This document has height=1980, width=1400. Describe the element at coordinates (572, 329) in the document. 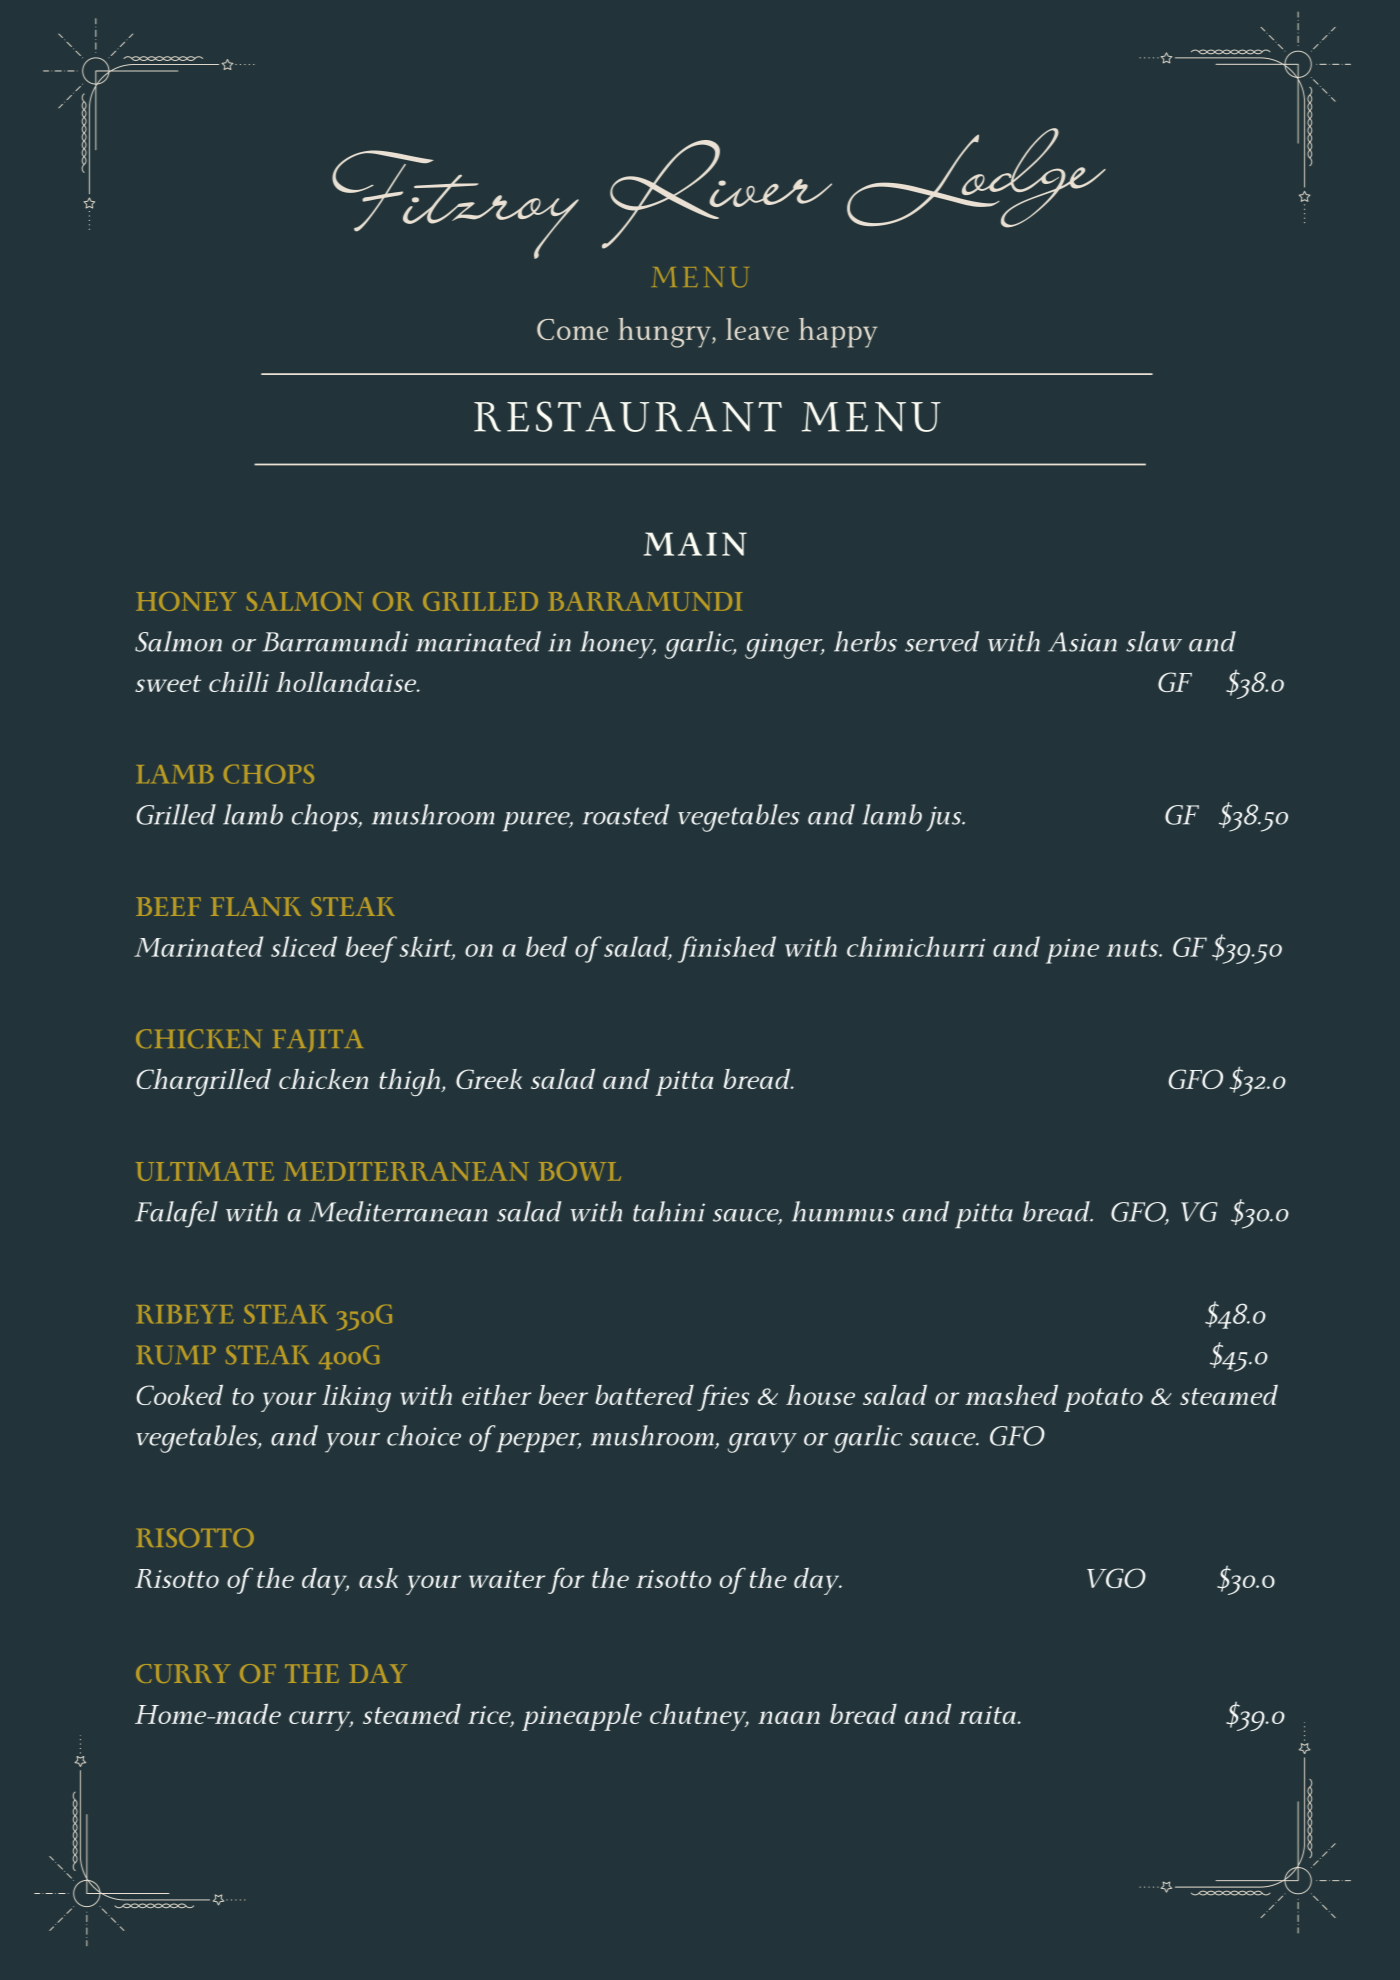

I see `Come` at that location.
